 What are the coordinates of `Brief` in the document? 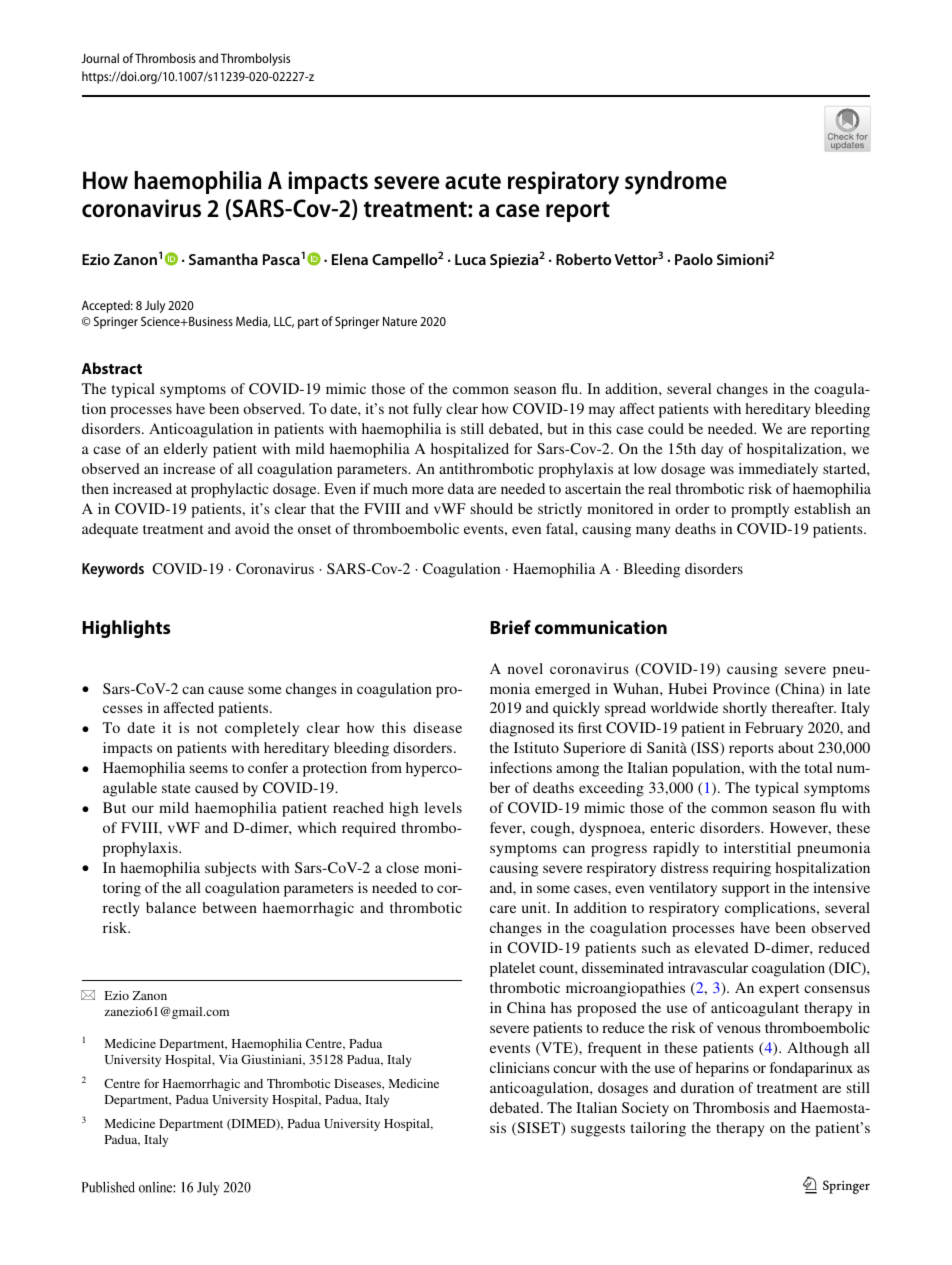 It's located at (510, 627).
